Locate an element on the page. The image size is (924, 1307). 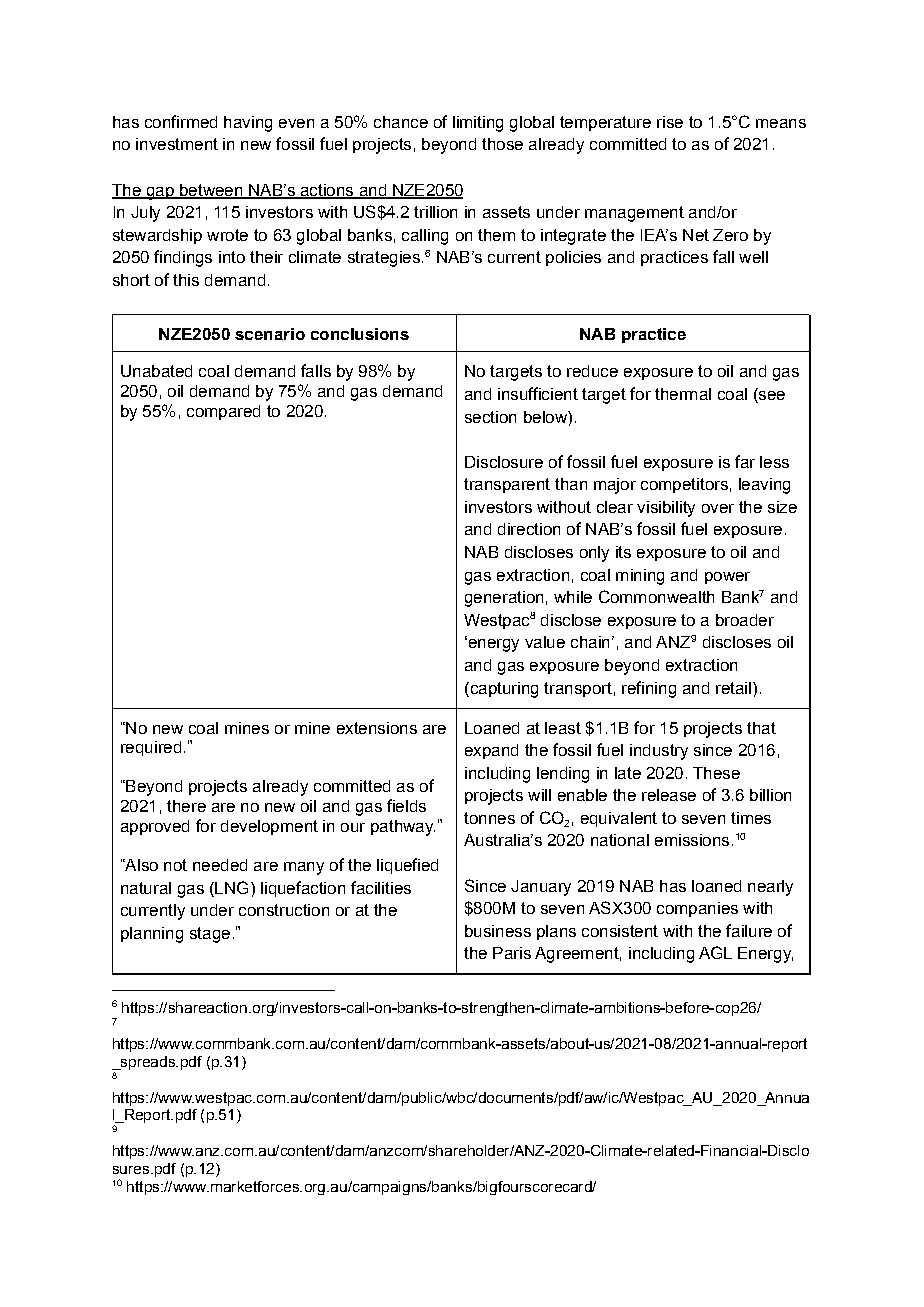
conclusions is located at coordinates (360, 334).
